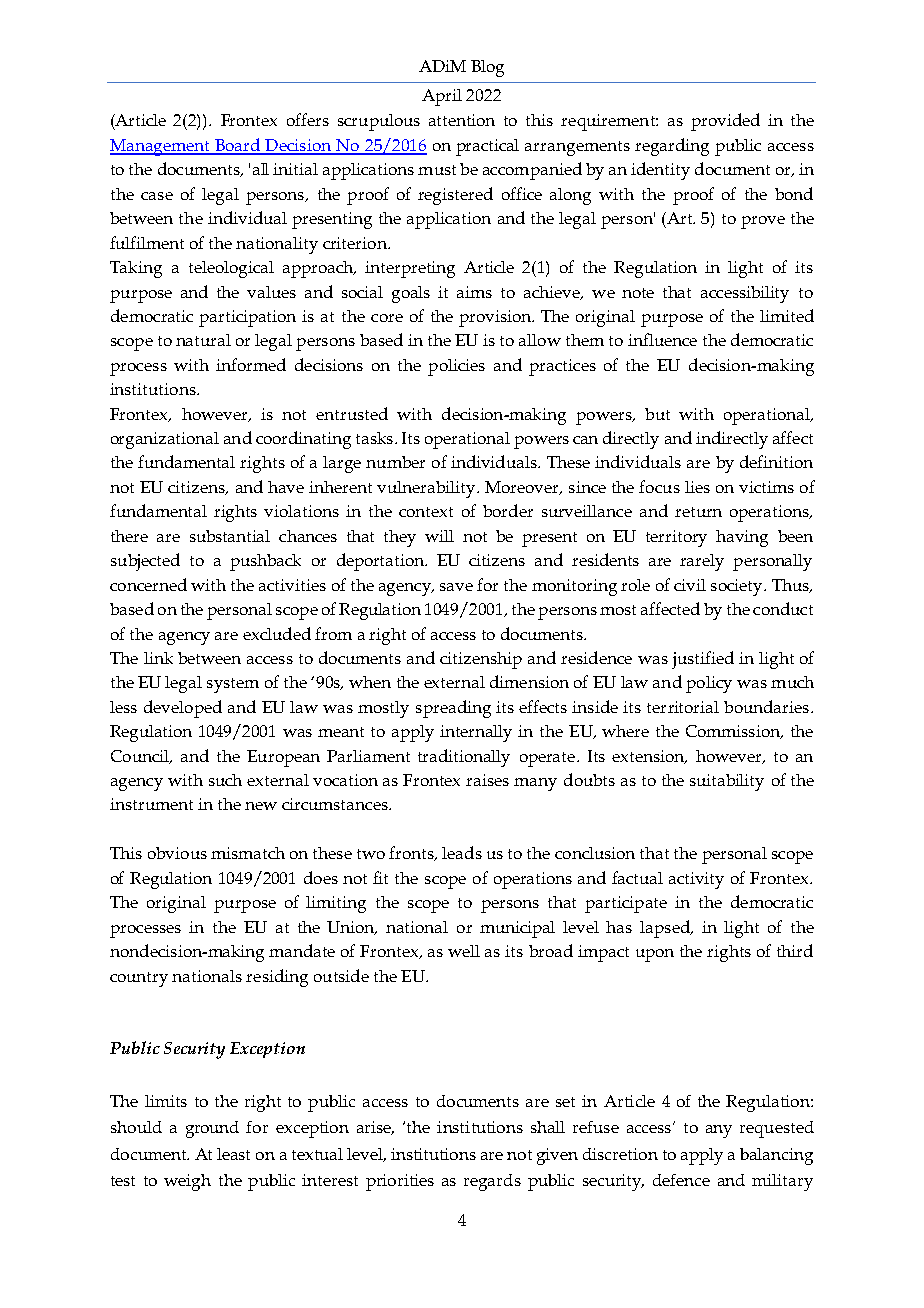 This page has width=924, height=1308. I want to click on provided, so click(725, 122).
